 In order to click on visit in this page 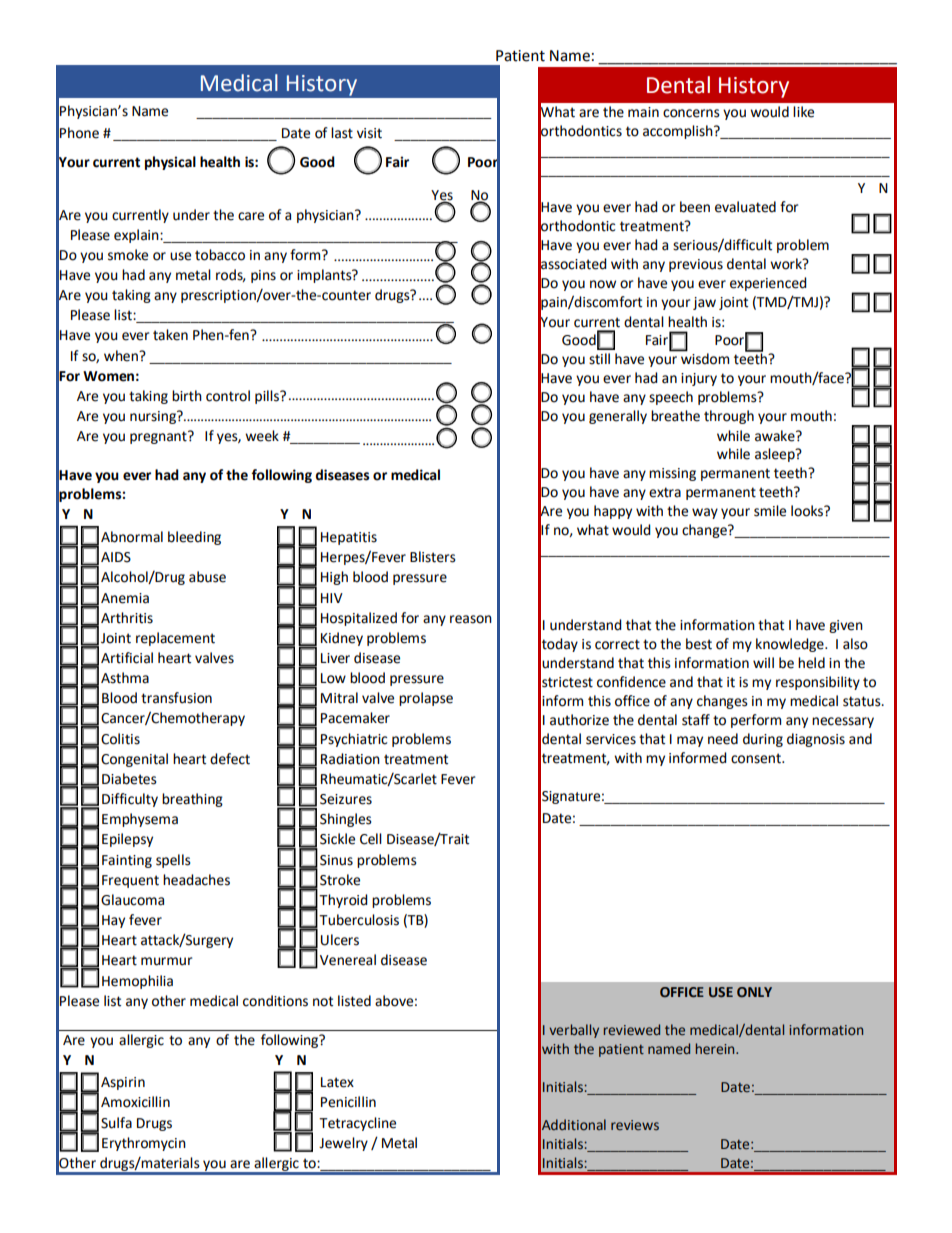, I will do `click(369, 133)`.
